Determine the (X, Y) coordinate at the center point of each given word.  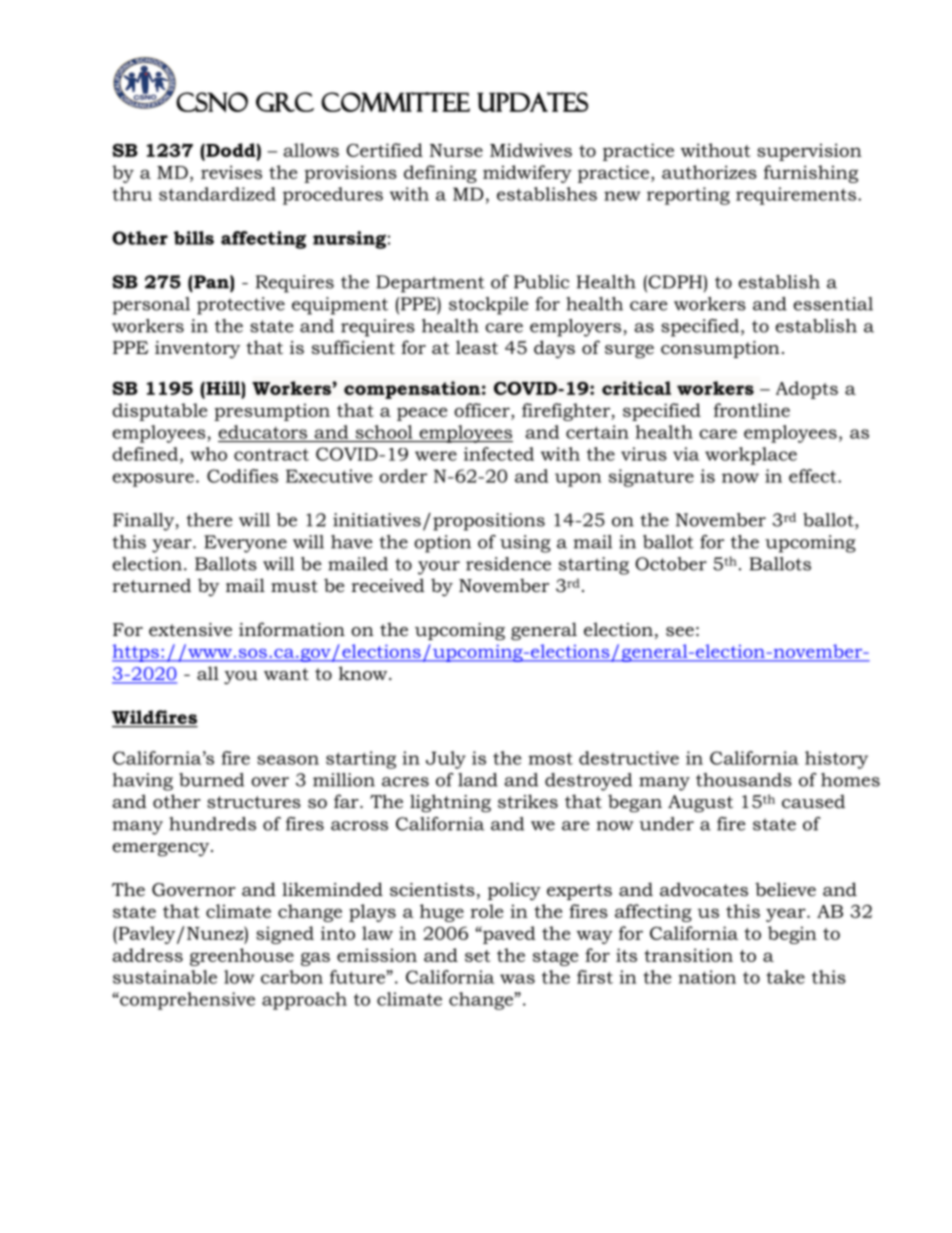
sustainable (165, 977)
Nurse (456, 150)
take (785, 977)
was (517, 979)
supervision (809, 152)
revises (231, 172)
